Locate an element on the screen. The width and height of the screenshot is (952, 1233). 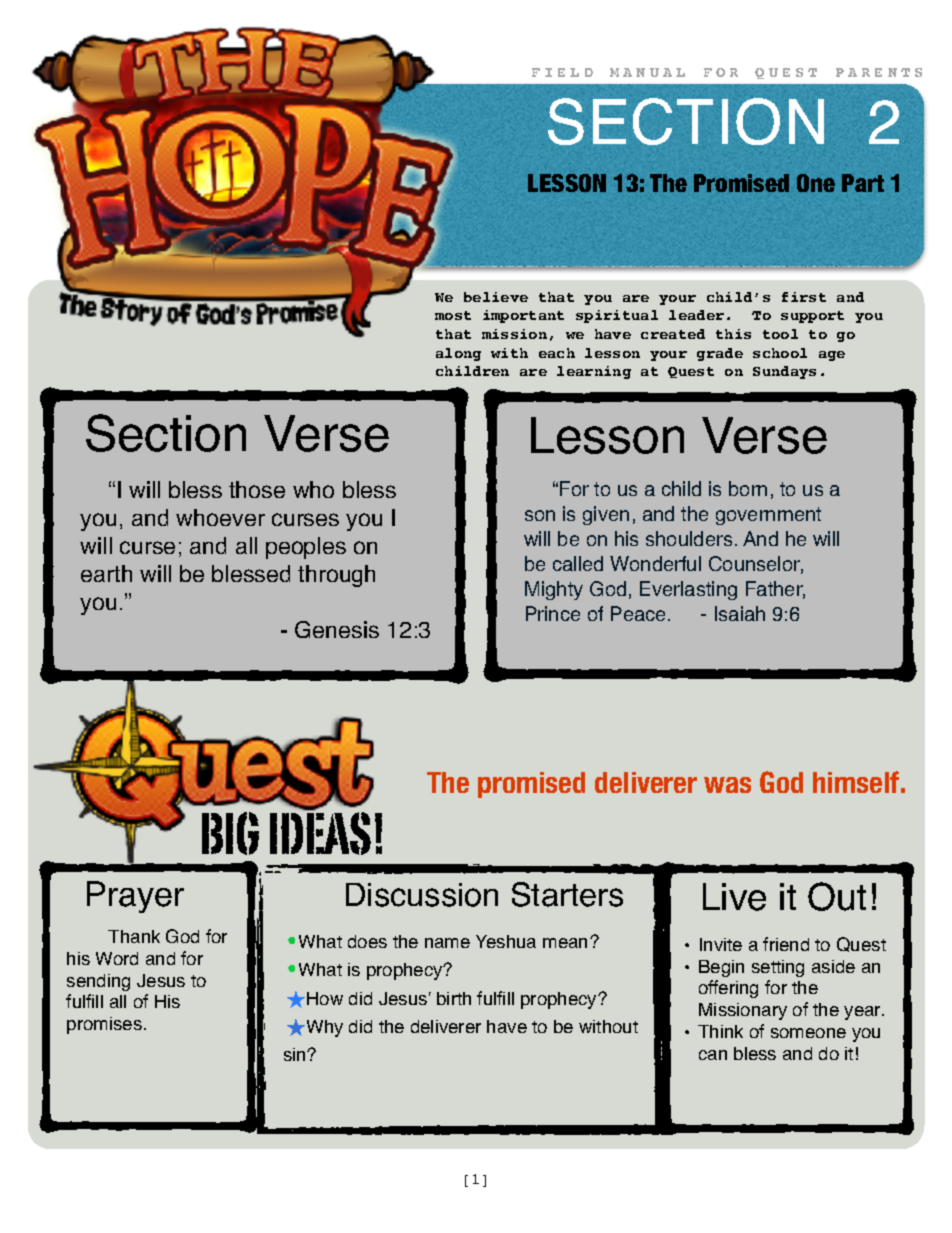
those is located at coordinates (257, 489).
